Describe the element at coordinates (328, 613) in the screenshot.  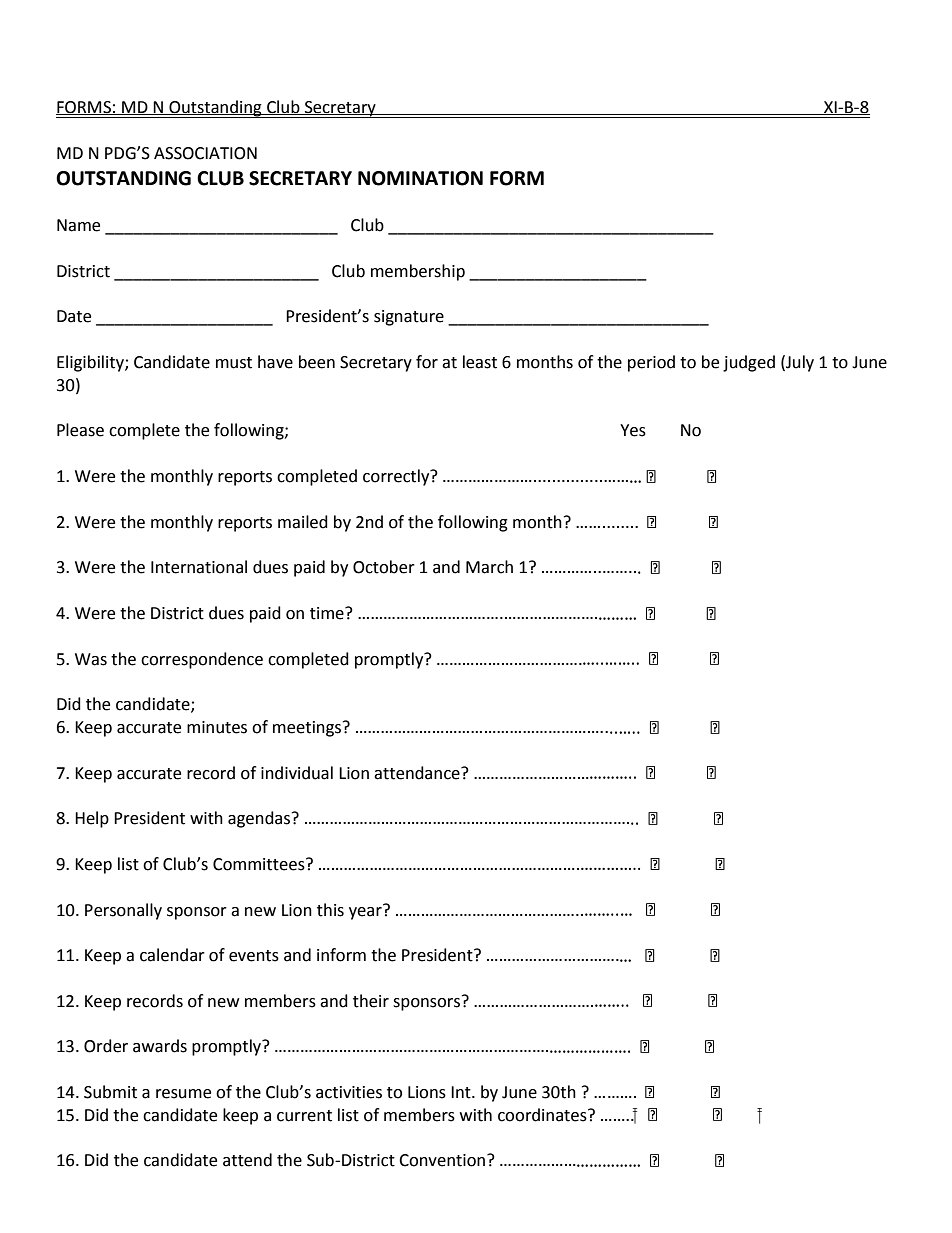
I see `time` at that location.
